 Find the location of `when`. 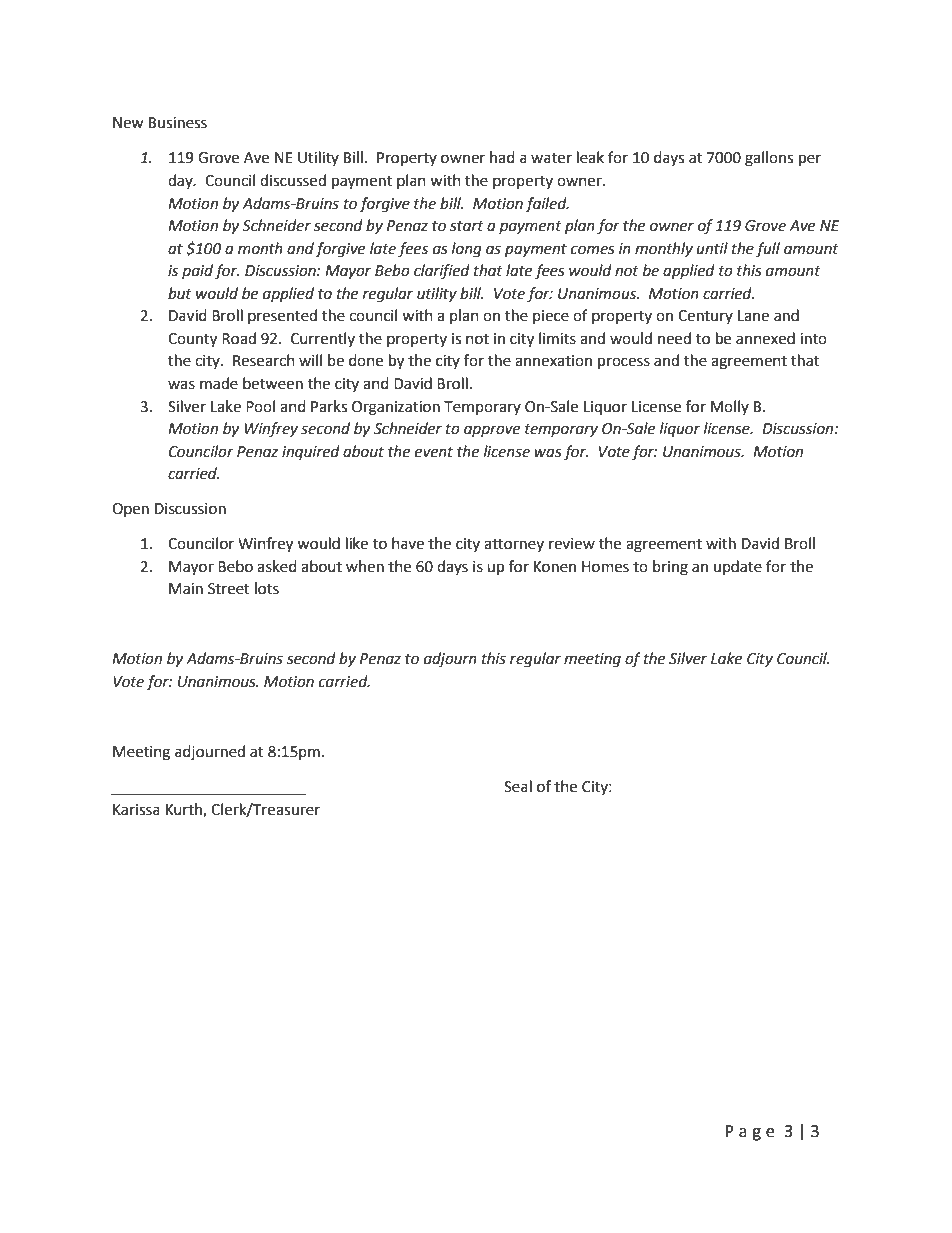

when is located at coordinates (365, 566).
